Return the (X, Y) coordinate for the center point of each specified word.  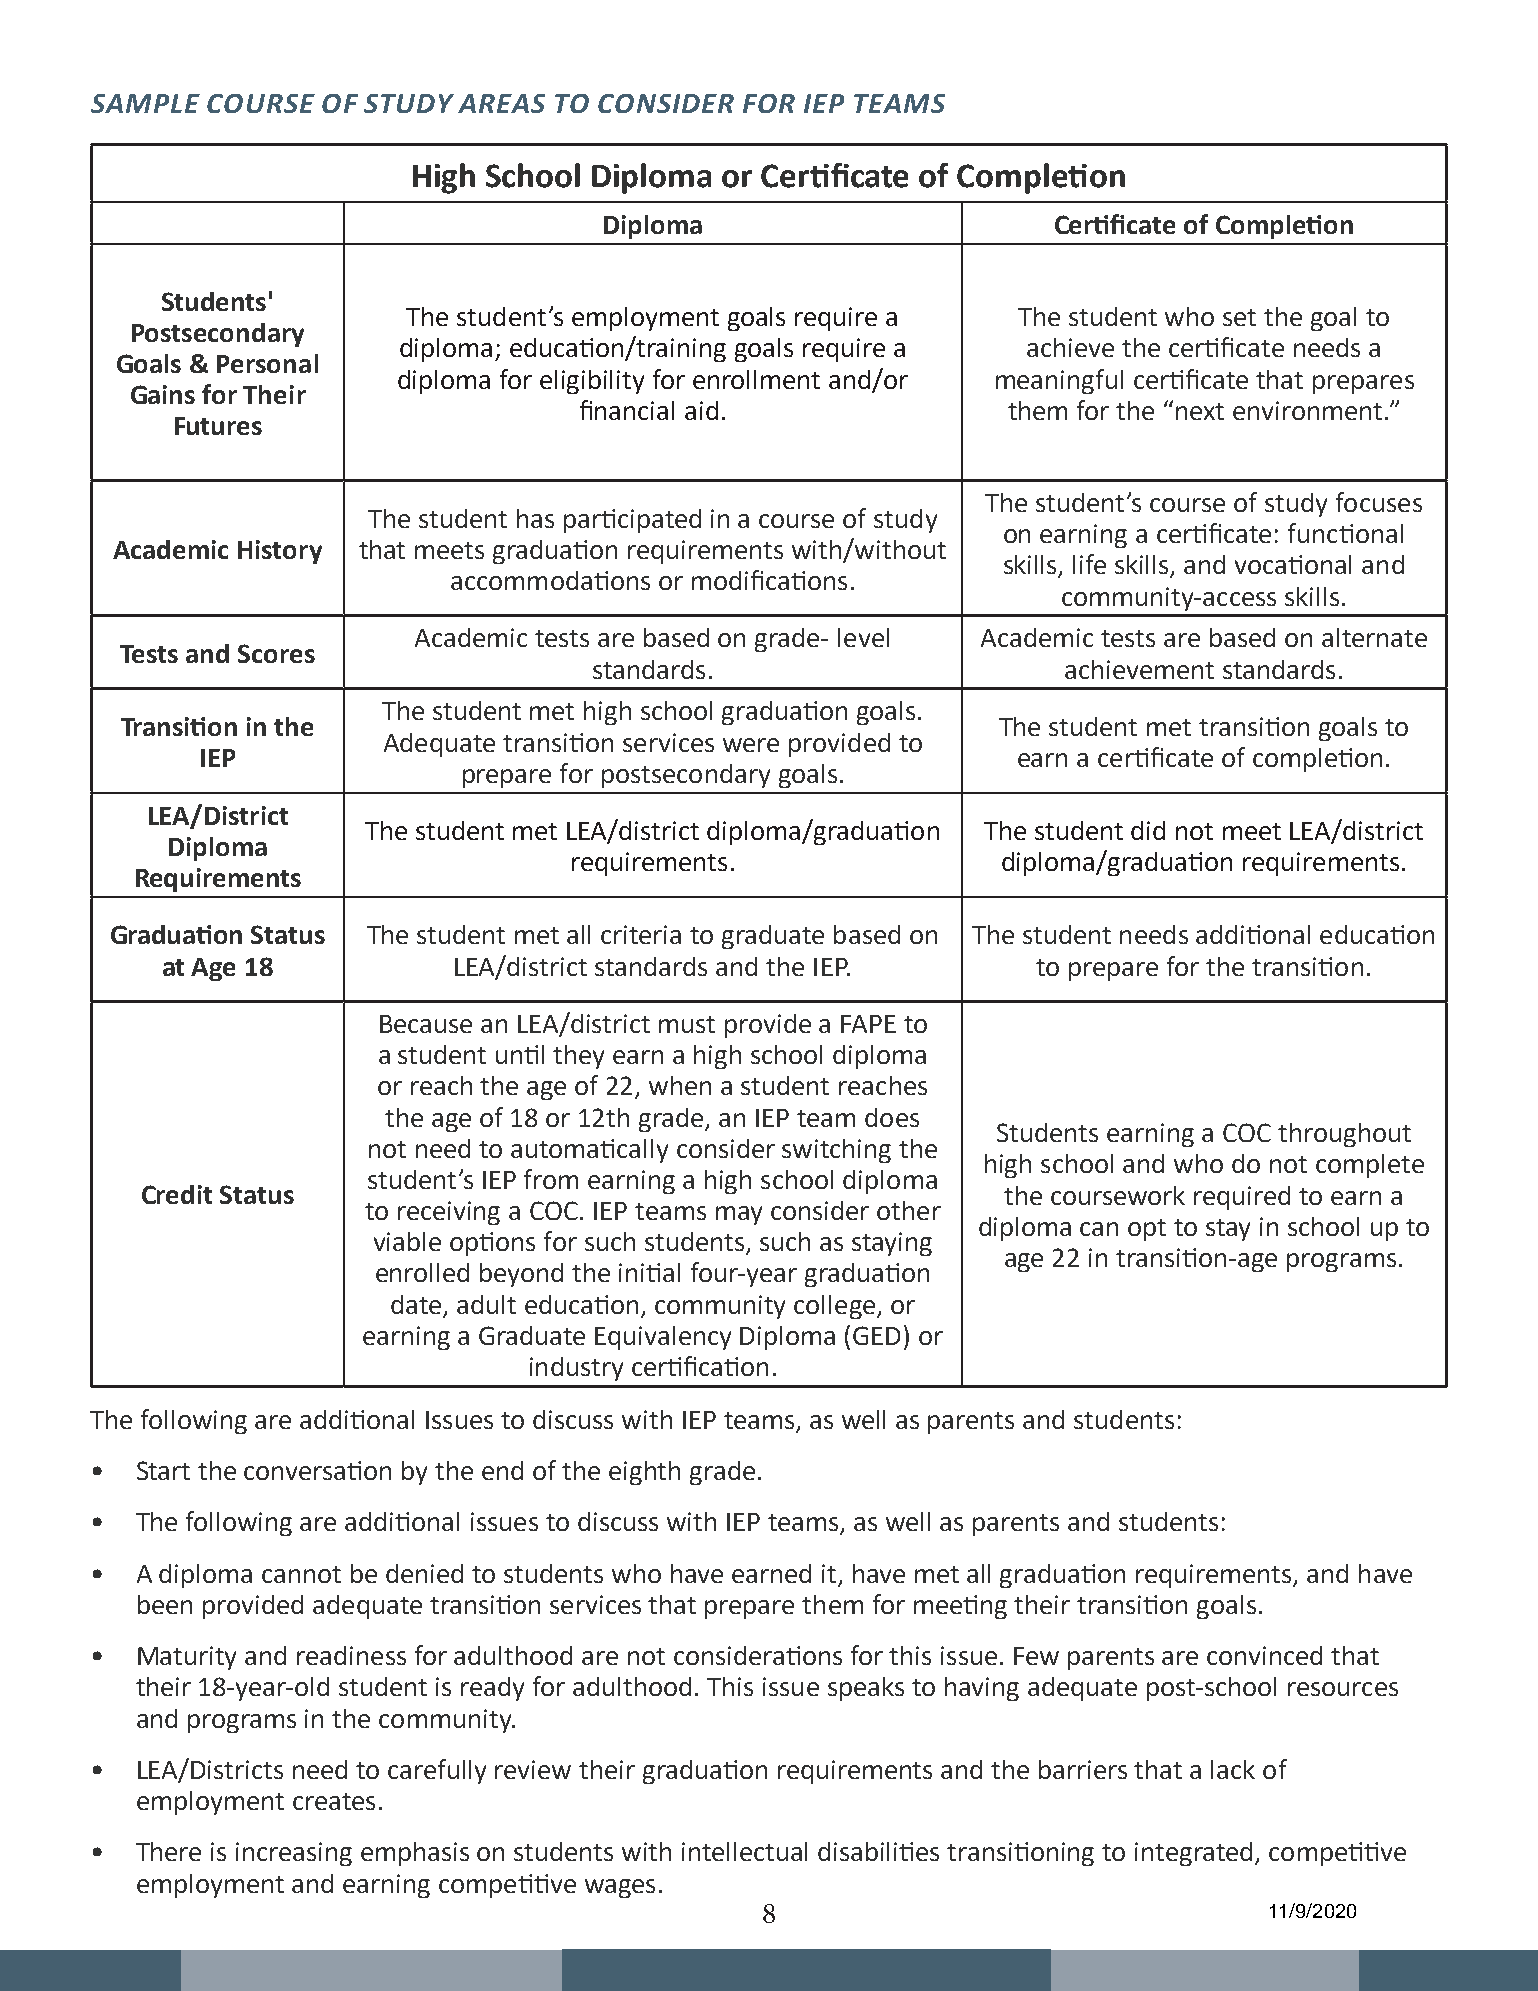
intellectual (744, 1851)
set (1239, 317)
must (687, 1024)
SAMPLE (145, 103)
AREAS (501, 103)
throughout (1344, 1135)
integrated (1193, 1854)
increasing (294, 1854)
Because (426, 1024)
